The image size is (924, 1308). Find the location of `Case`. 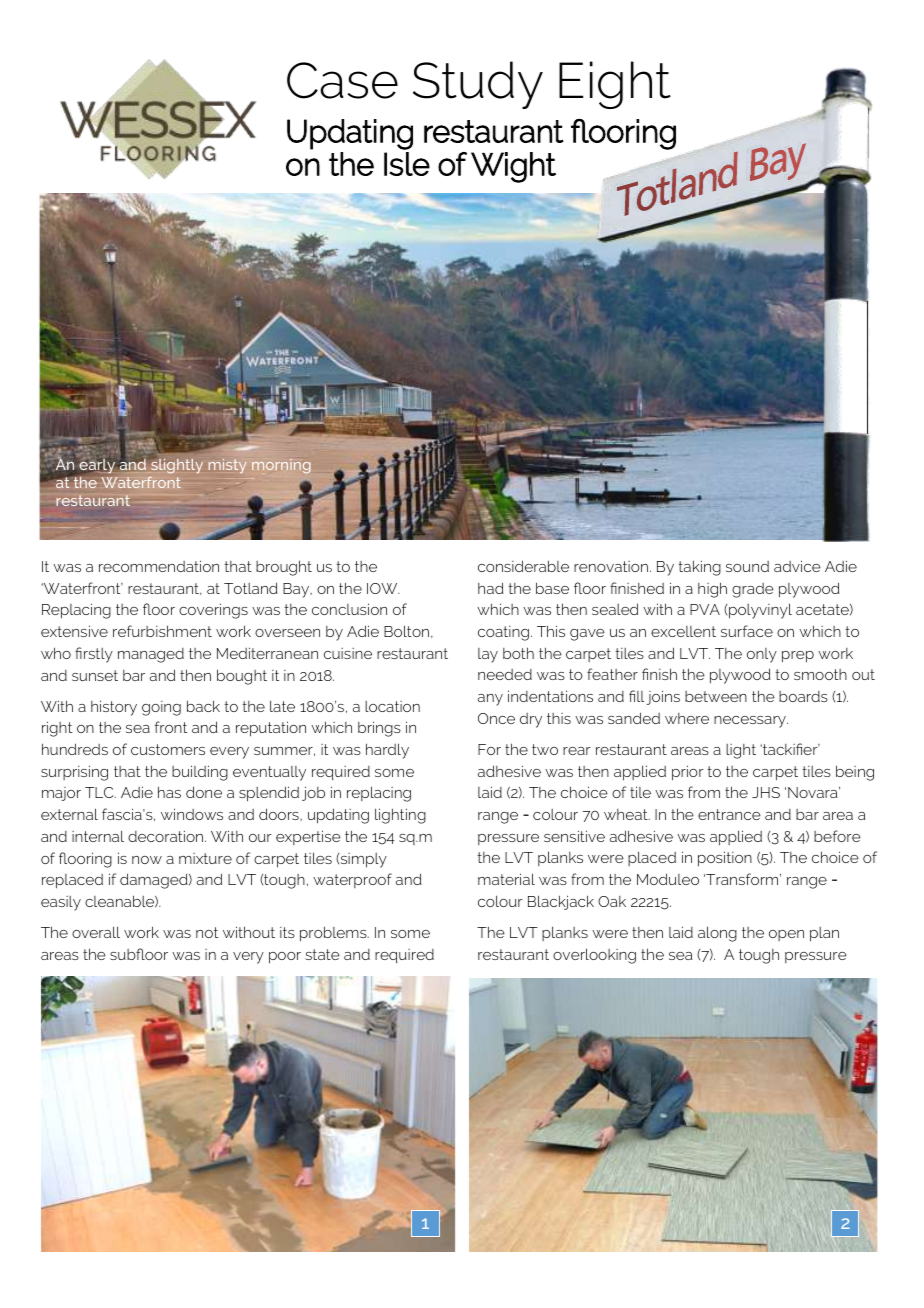

Case is located at coordinates (342, 80).
